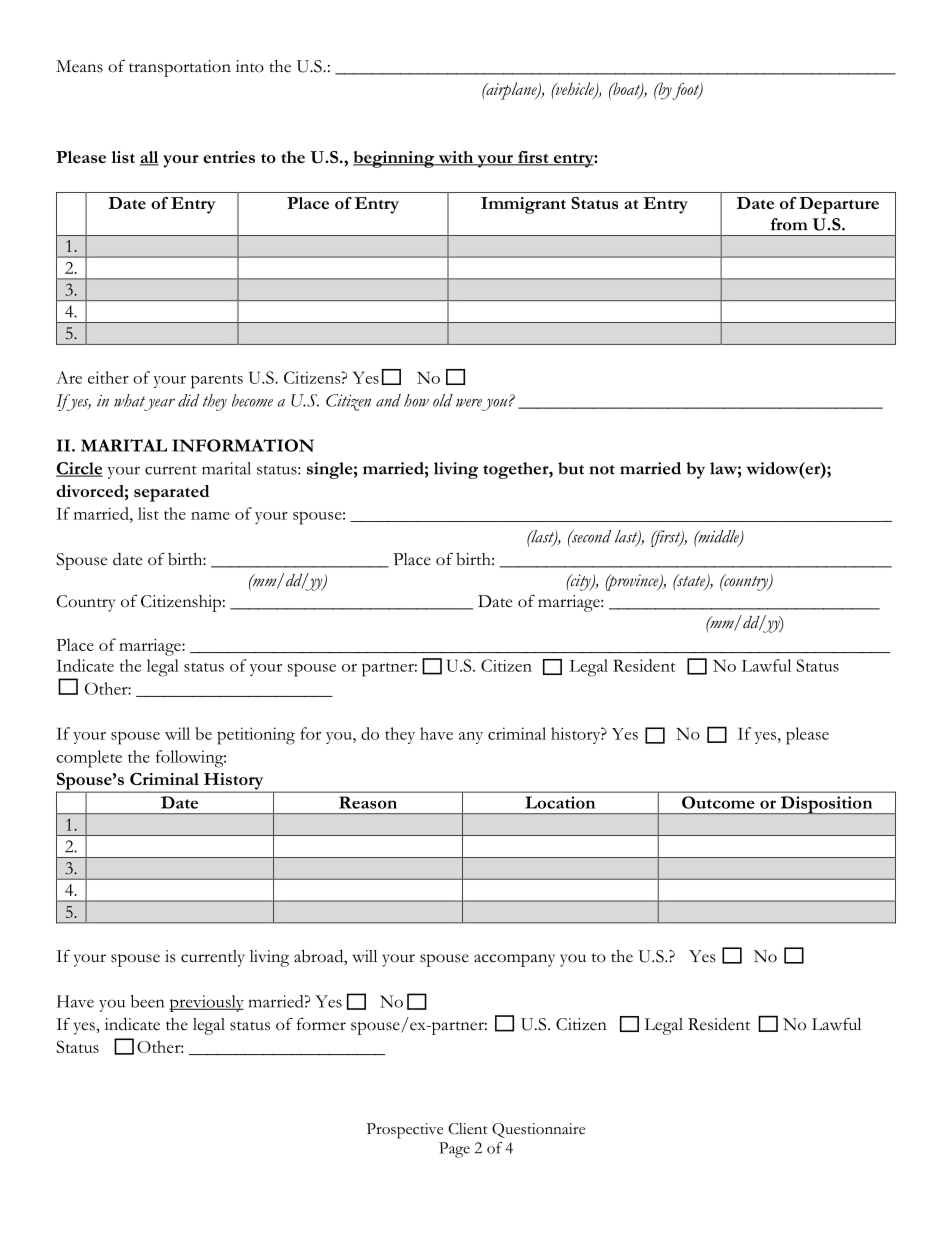  I want to click on transportation, so click(180, 68).
